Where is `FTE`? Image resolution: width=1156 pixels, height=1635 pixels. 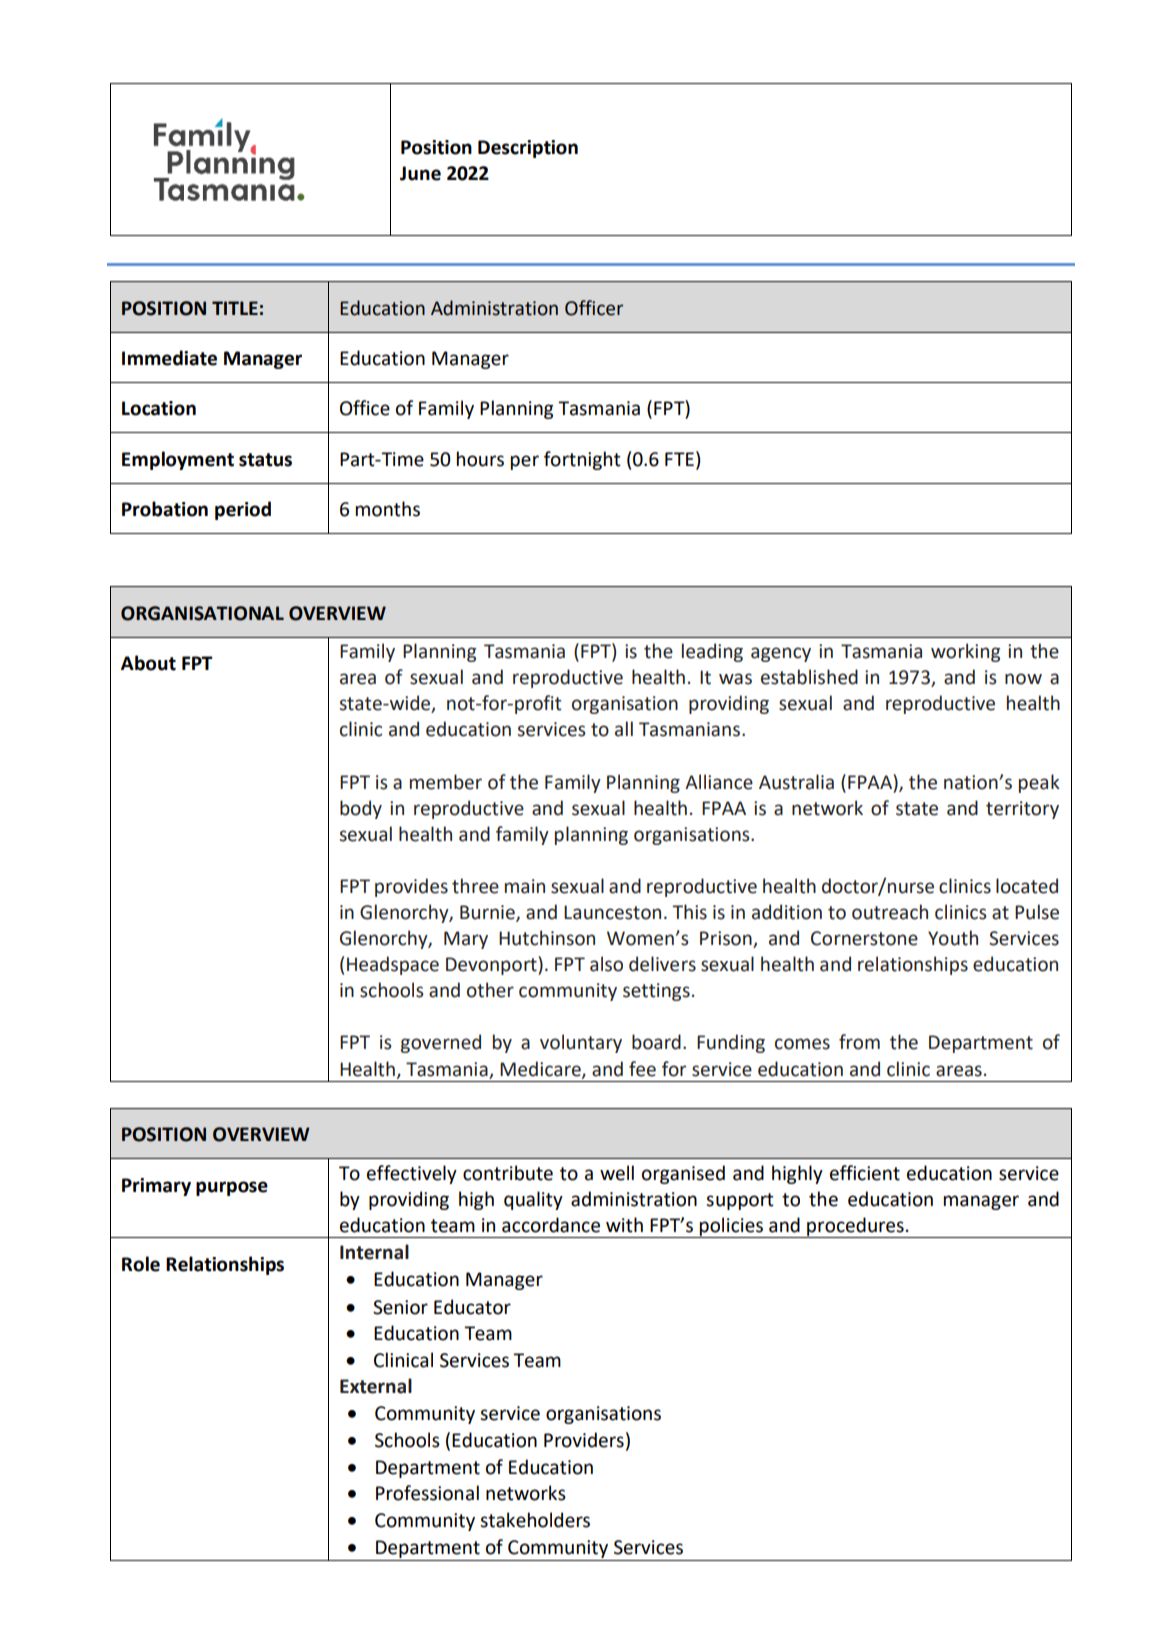
FTE is located at coordinates (679, 459).
